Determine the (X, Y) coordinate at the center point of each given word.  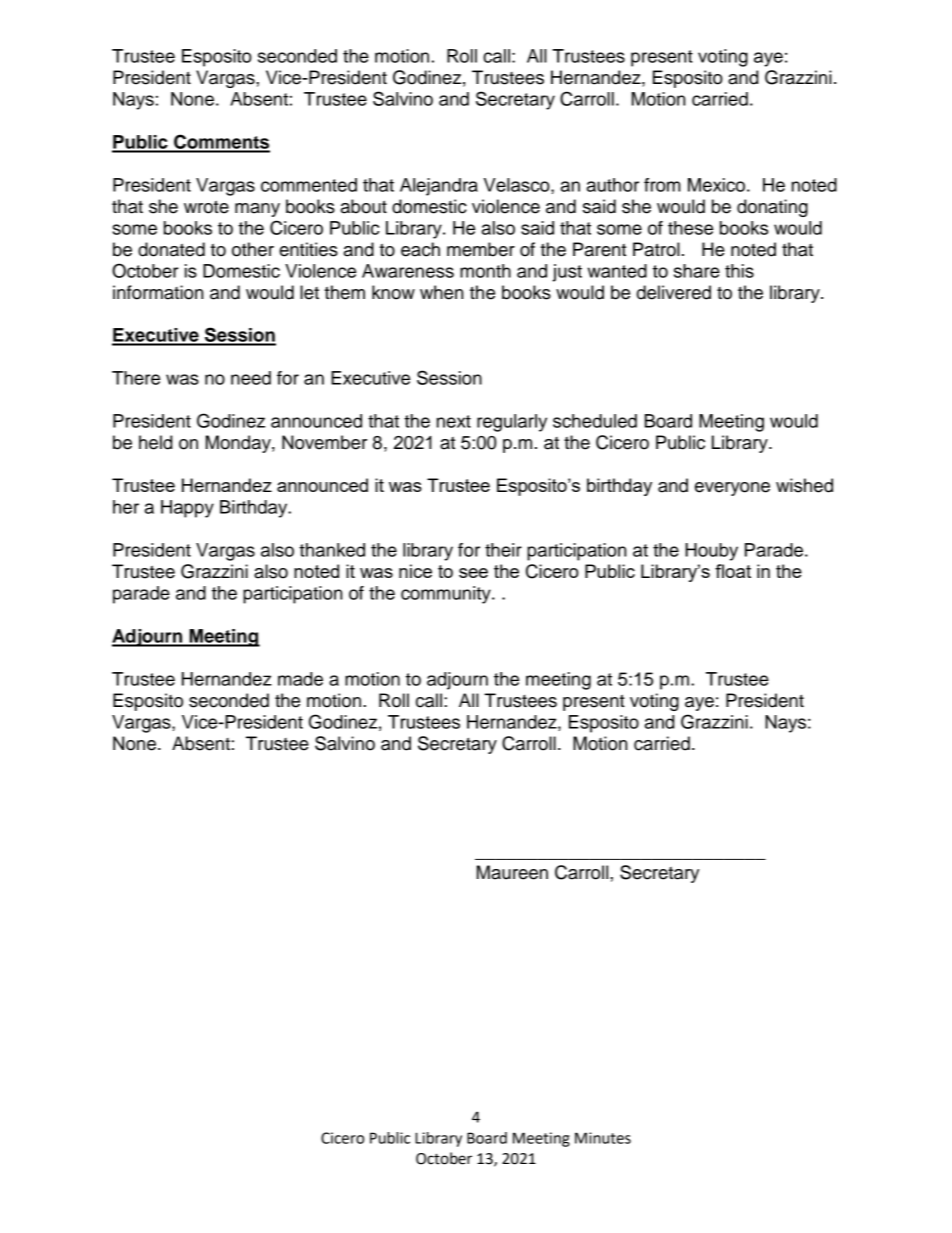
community (447, 595)
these (690, 228)
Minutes (603, 1138)
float (733, 571)
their (503, 550)
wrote (206, 207)
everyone (732, 489)
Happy (187, 509)
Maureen (512, 872)
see (473, 573)
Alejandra (439, 187)
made (300, 679)
